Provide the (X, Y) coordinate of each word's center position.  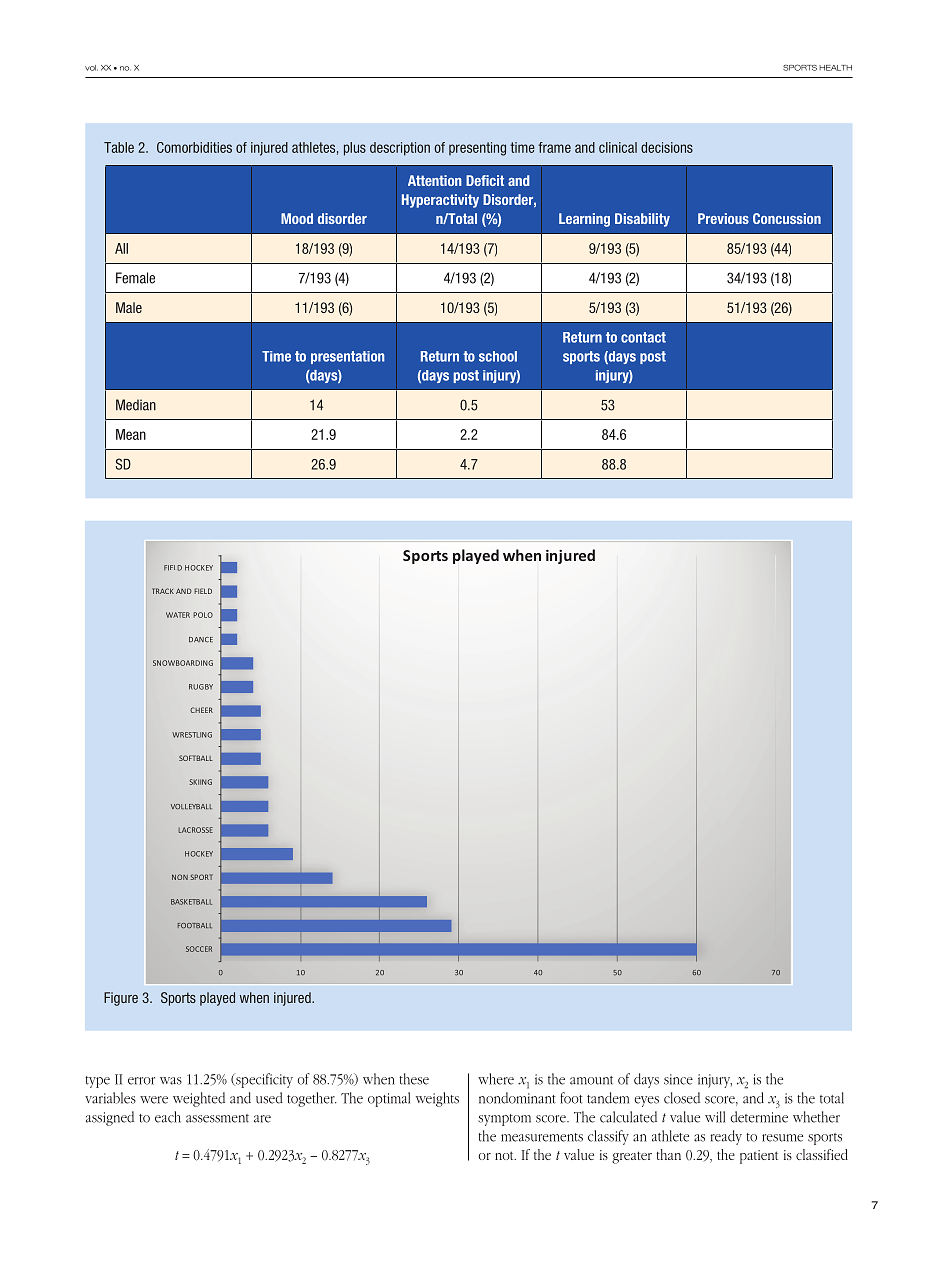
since (678, 1079)
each (168, 1117)
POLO (203, 615)
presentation (348, 357)
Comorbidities (194, 147)
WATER (178, 615)
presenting (477, 149)
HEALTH (835, 68)
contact (643, 337)
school (498, 356)
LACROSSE (195, 830)
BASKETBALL (191, 902)
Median (136, 405)
